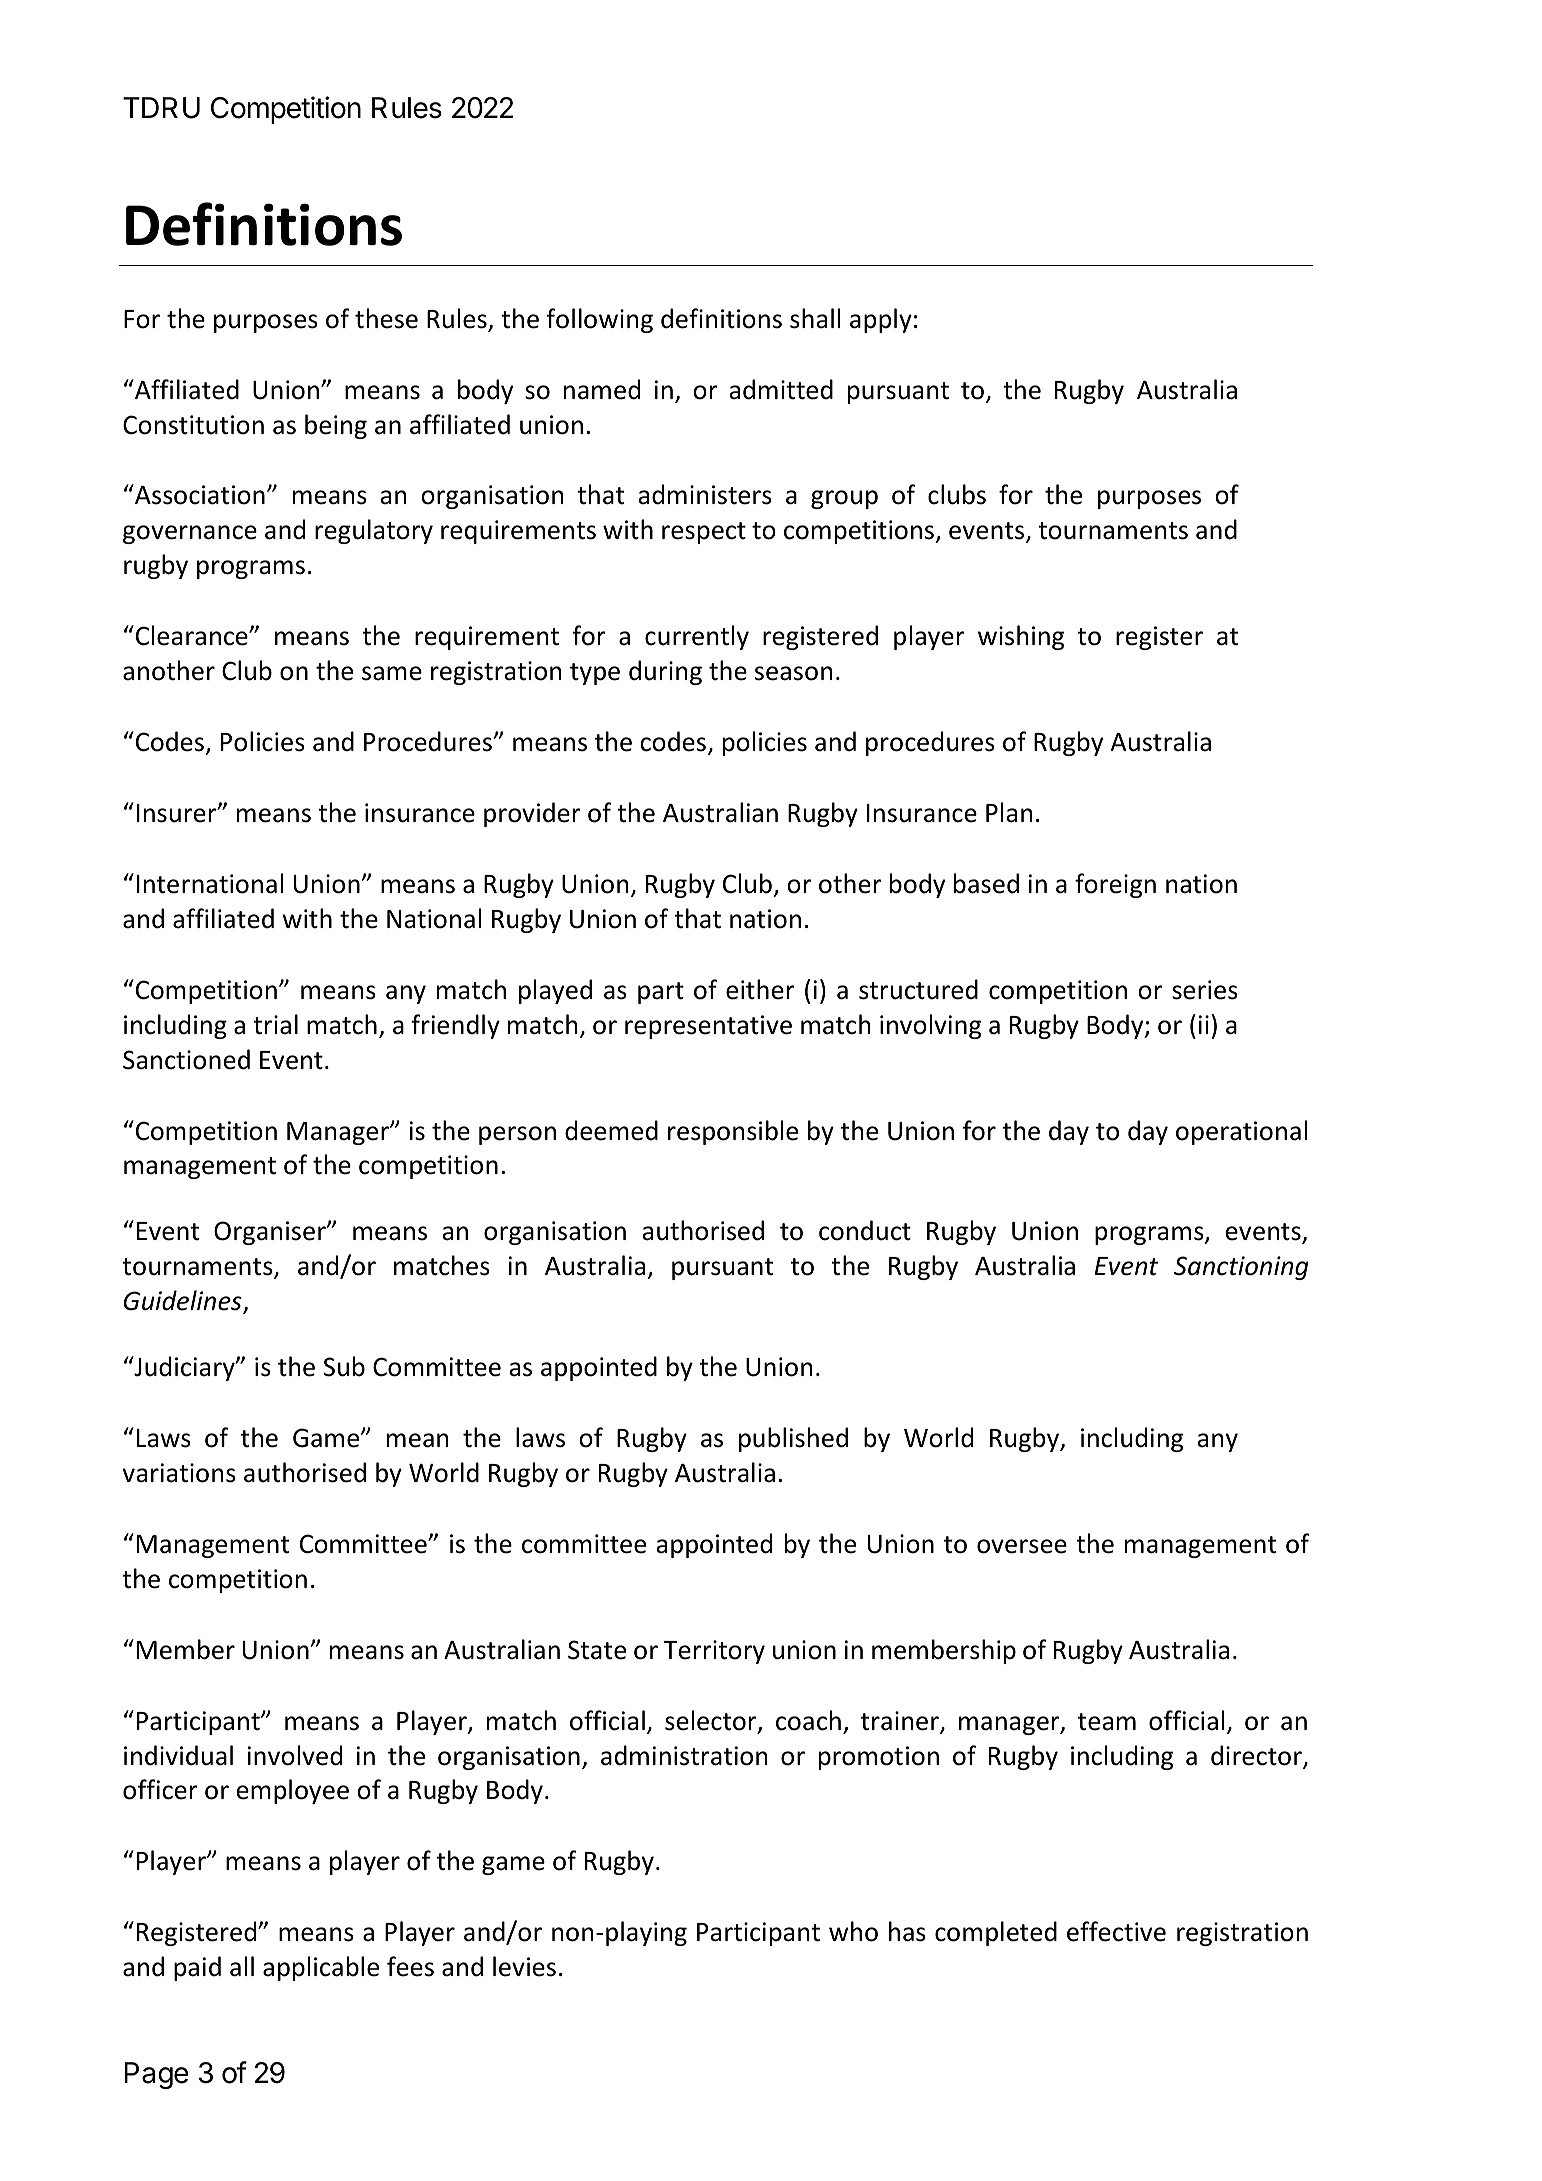 This screenshot has height=2181, width=1542. I want to click on who, so click(853, 1931).
